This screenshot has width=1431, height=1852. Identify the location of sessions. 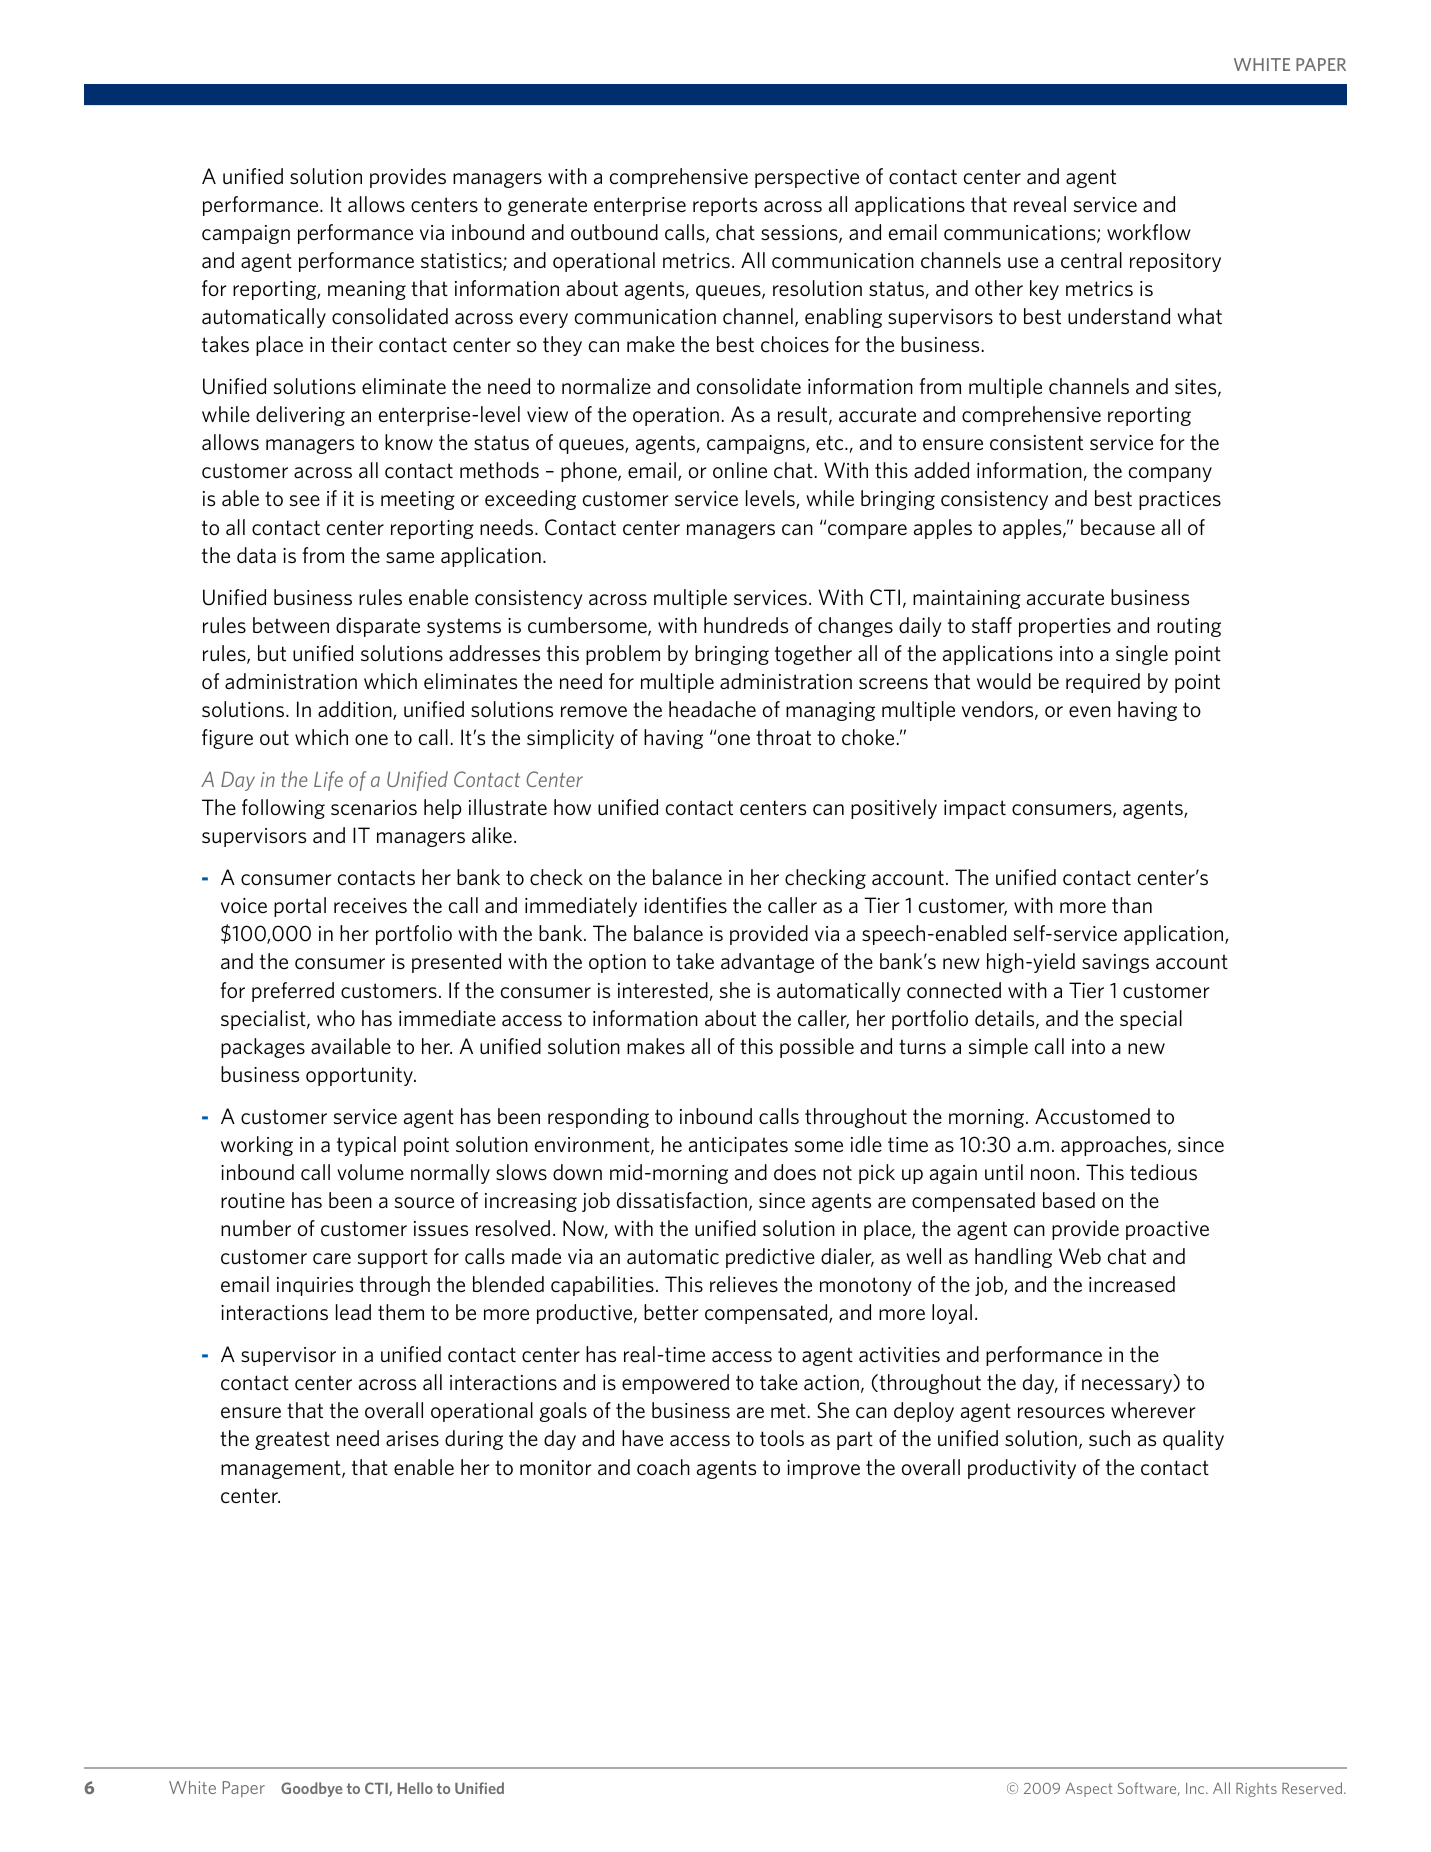
(800, 234).
